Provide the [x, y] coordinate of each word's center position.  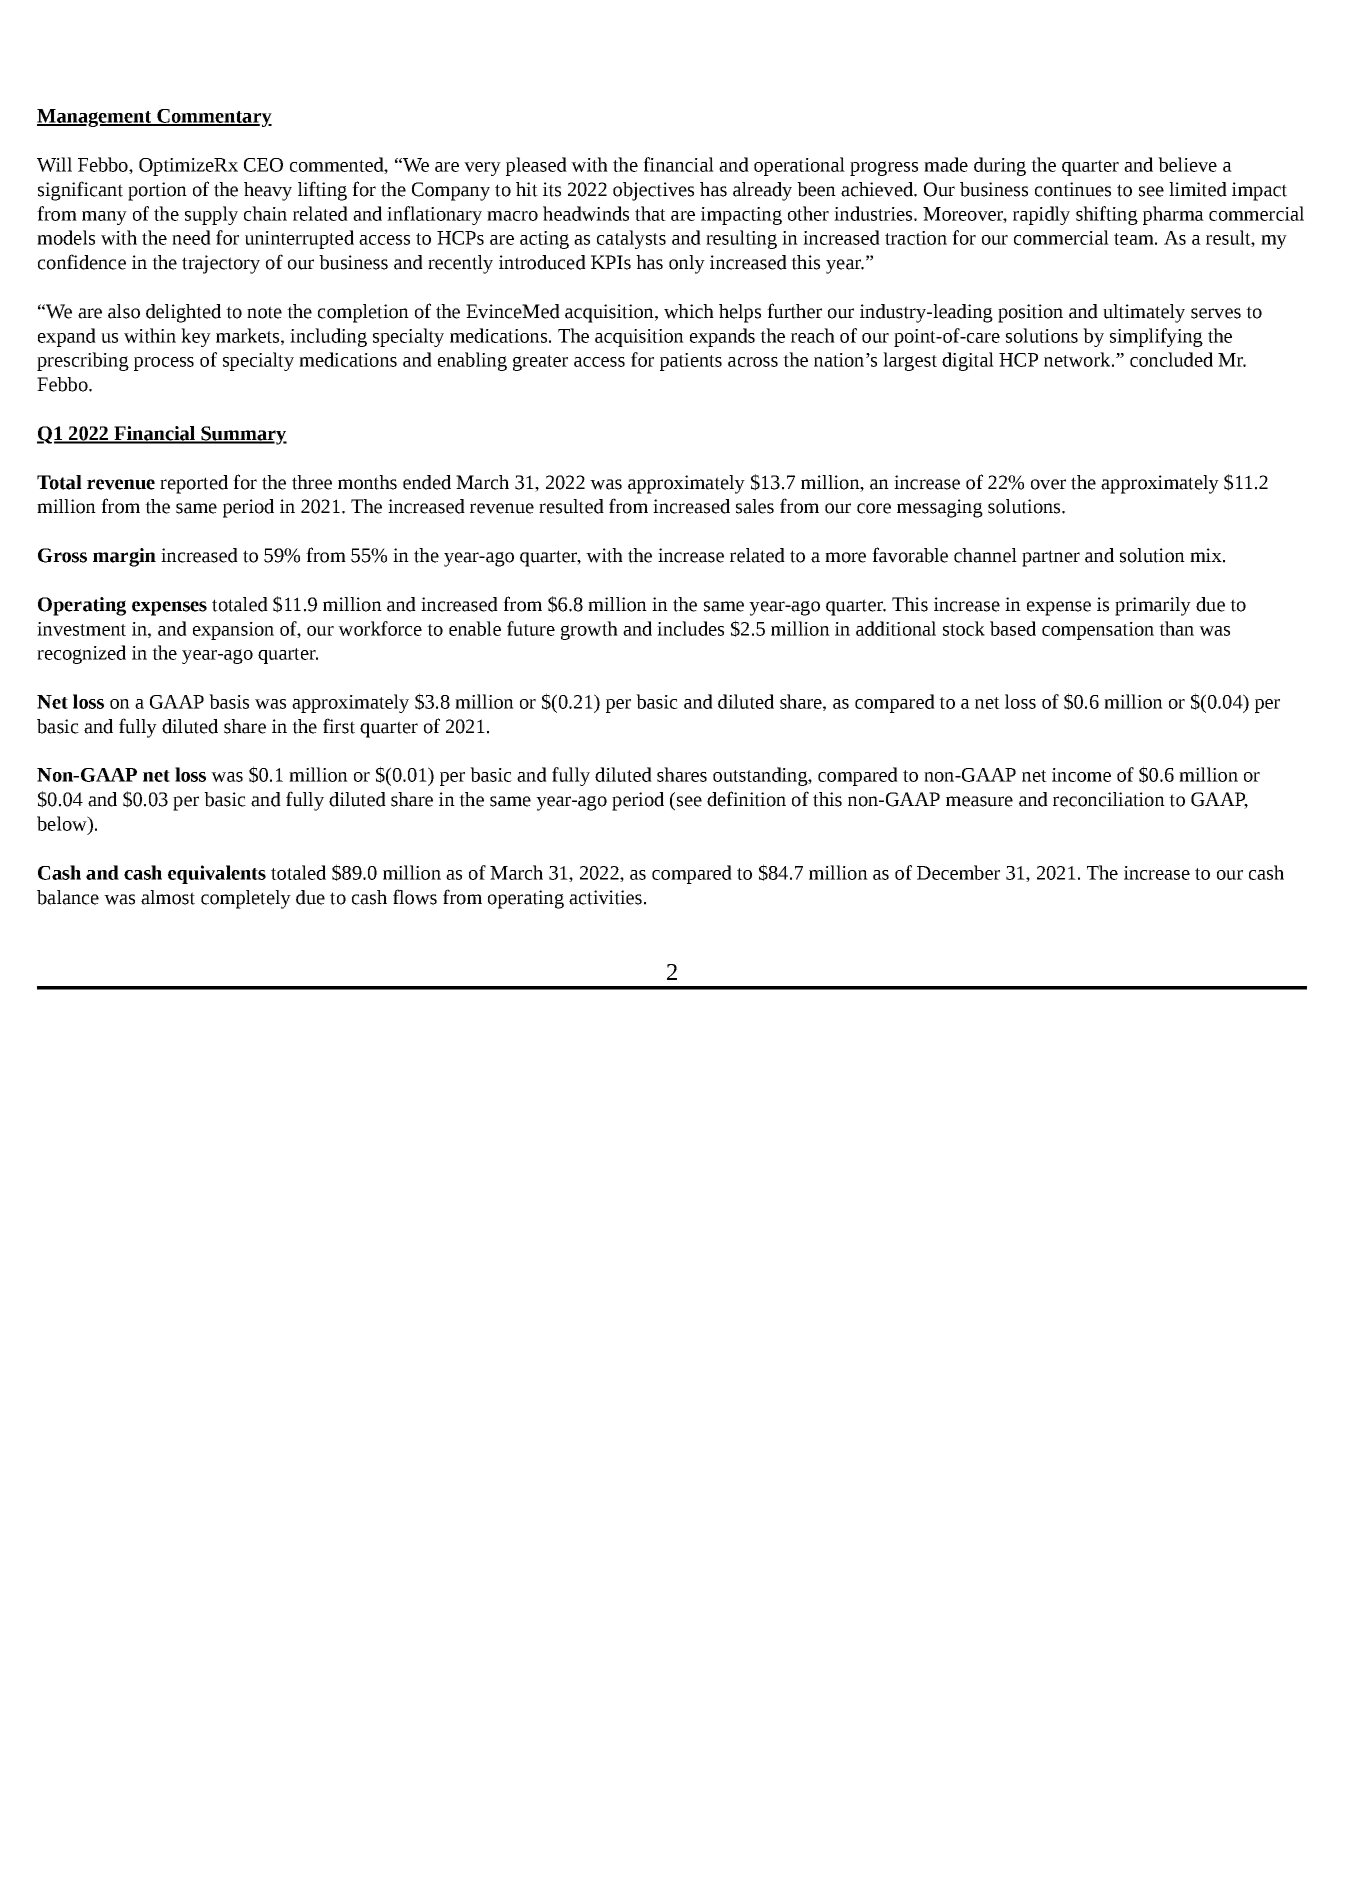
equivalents [217, 874]
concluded [1171, 359]
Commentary [213, 118]
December [958, 872]
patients [691, 362]
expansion [233, 631]
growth [589, 630]
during [1000, 166]
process [164, 364]
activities [605, 897]
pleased [536, 166]
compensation [1098, 631]
